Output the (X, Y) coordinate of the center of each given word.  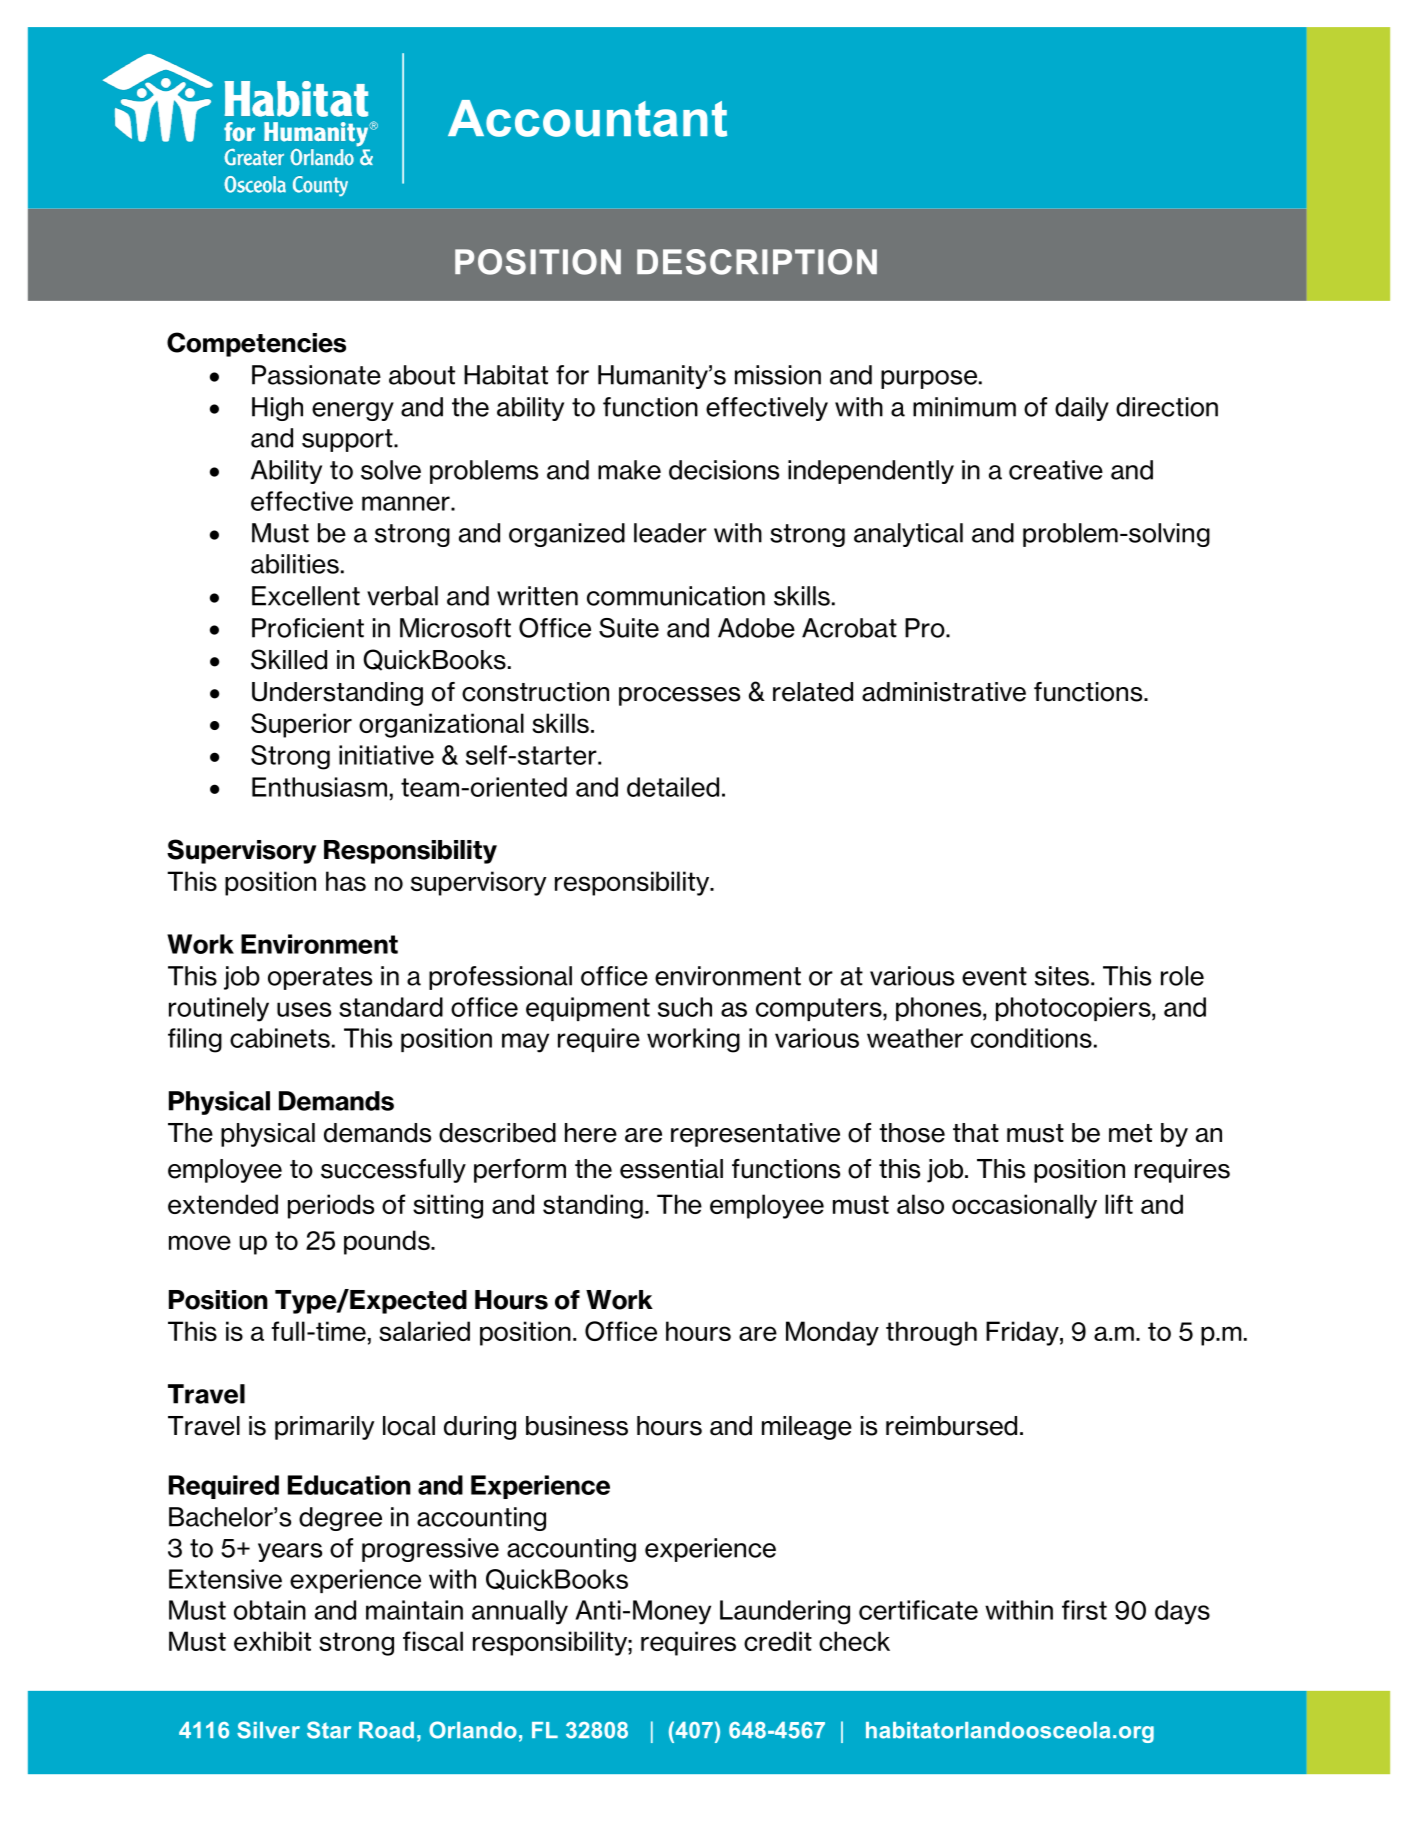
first (1084, 1610)
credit (778, 1641)
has (346, 881)
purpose (929, 379)
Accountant (587, 118)
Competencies (256, 344)
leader (670, 533)
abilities (295, 564)
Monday (832, 1333)
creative (1056, 470)
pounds (388, 1242)
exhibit (272, 1641)
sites (1062, 976)
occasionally (1024, 1206)
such (685, 1007)
